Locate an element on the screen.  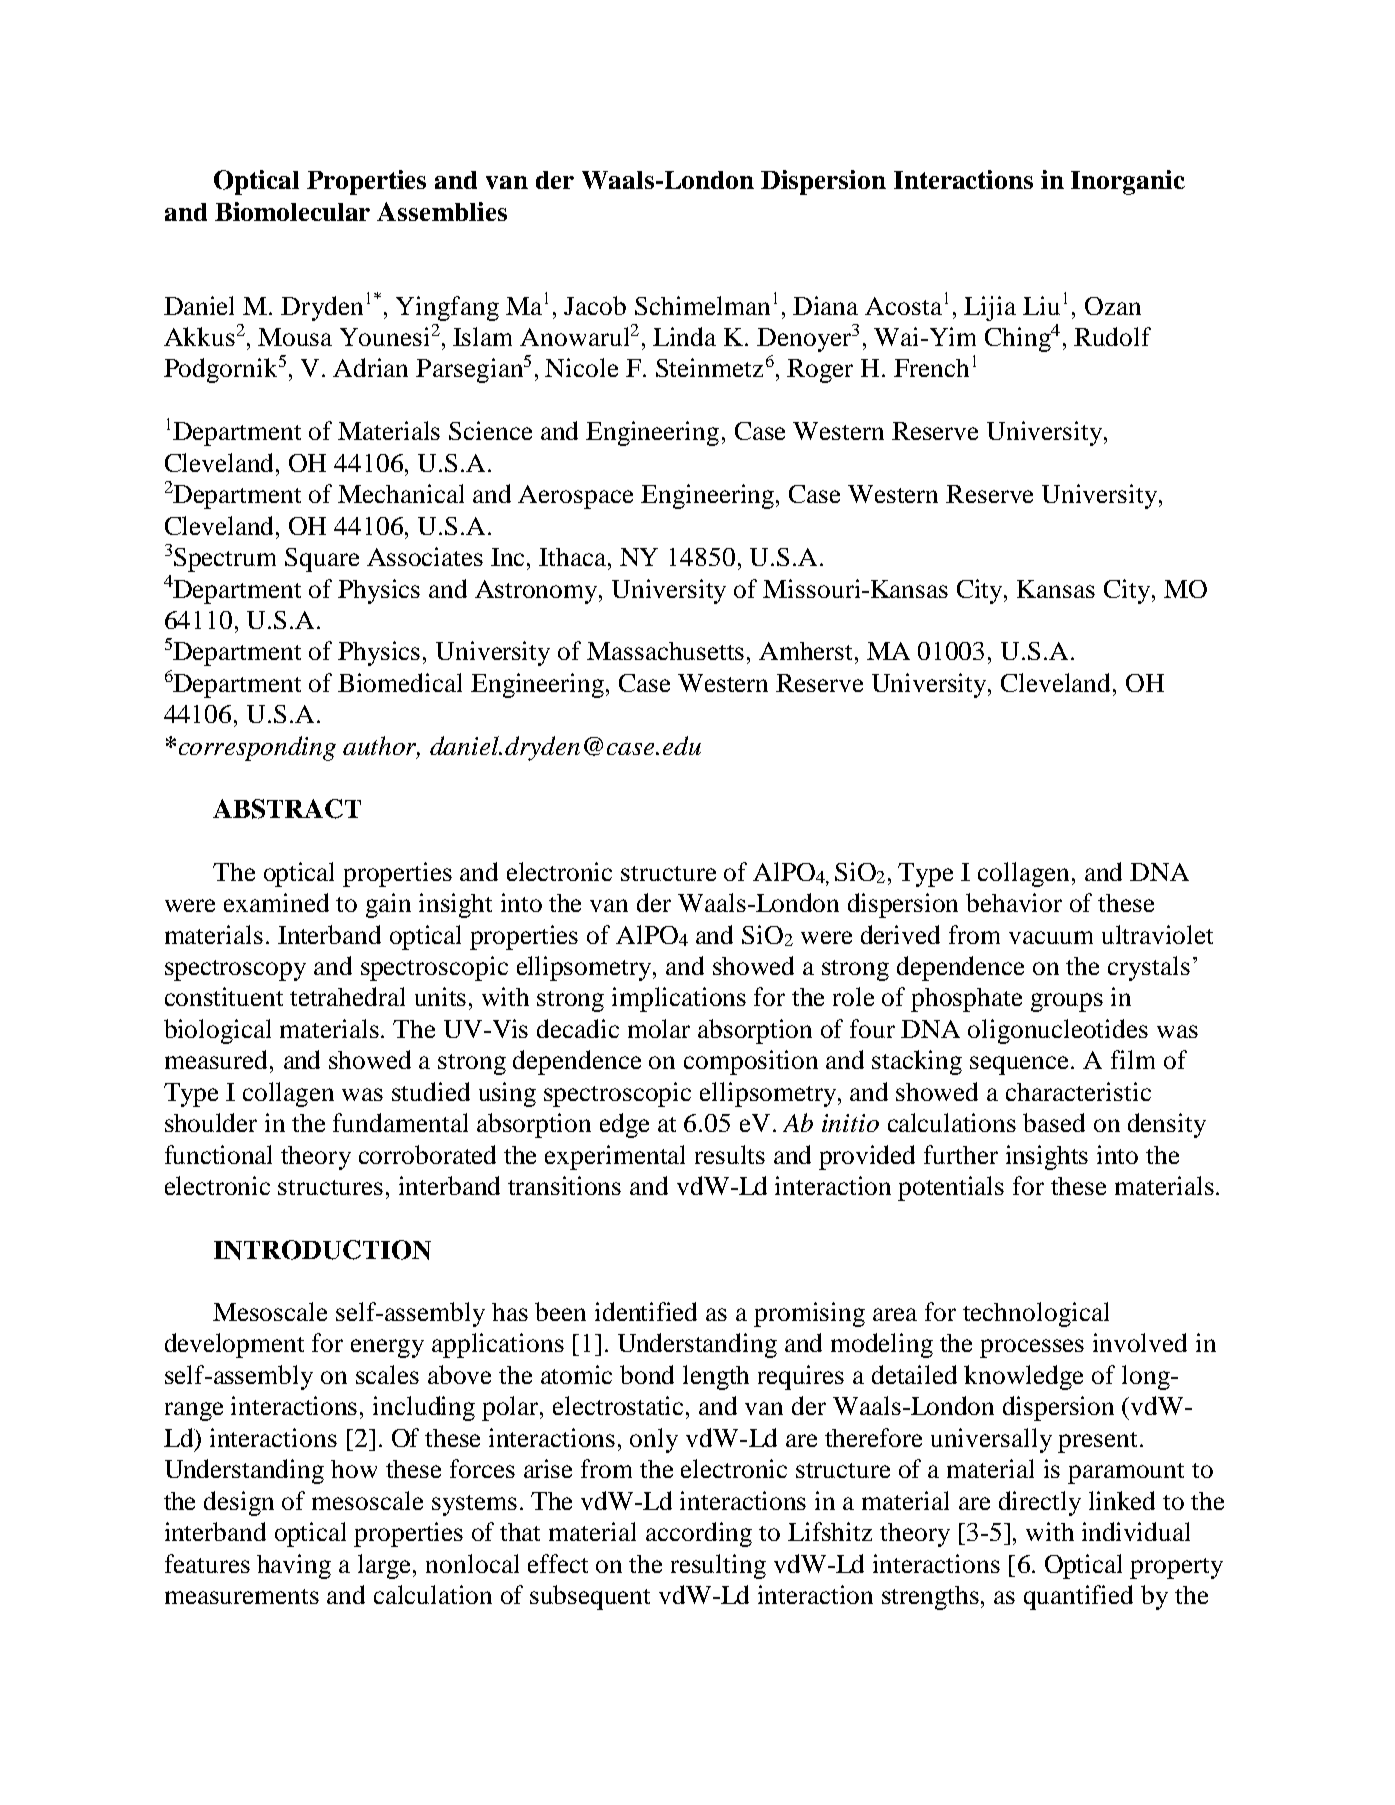
Biomedical is located at coordinates (400, 682).
